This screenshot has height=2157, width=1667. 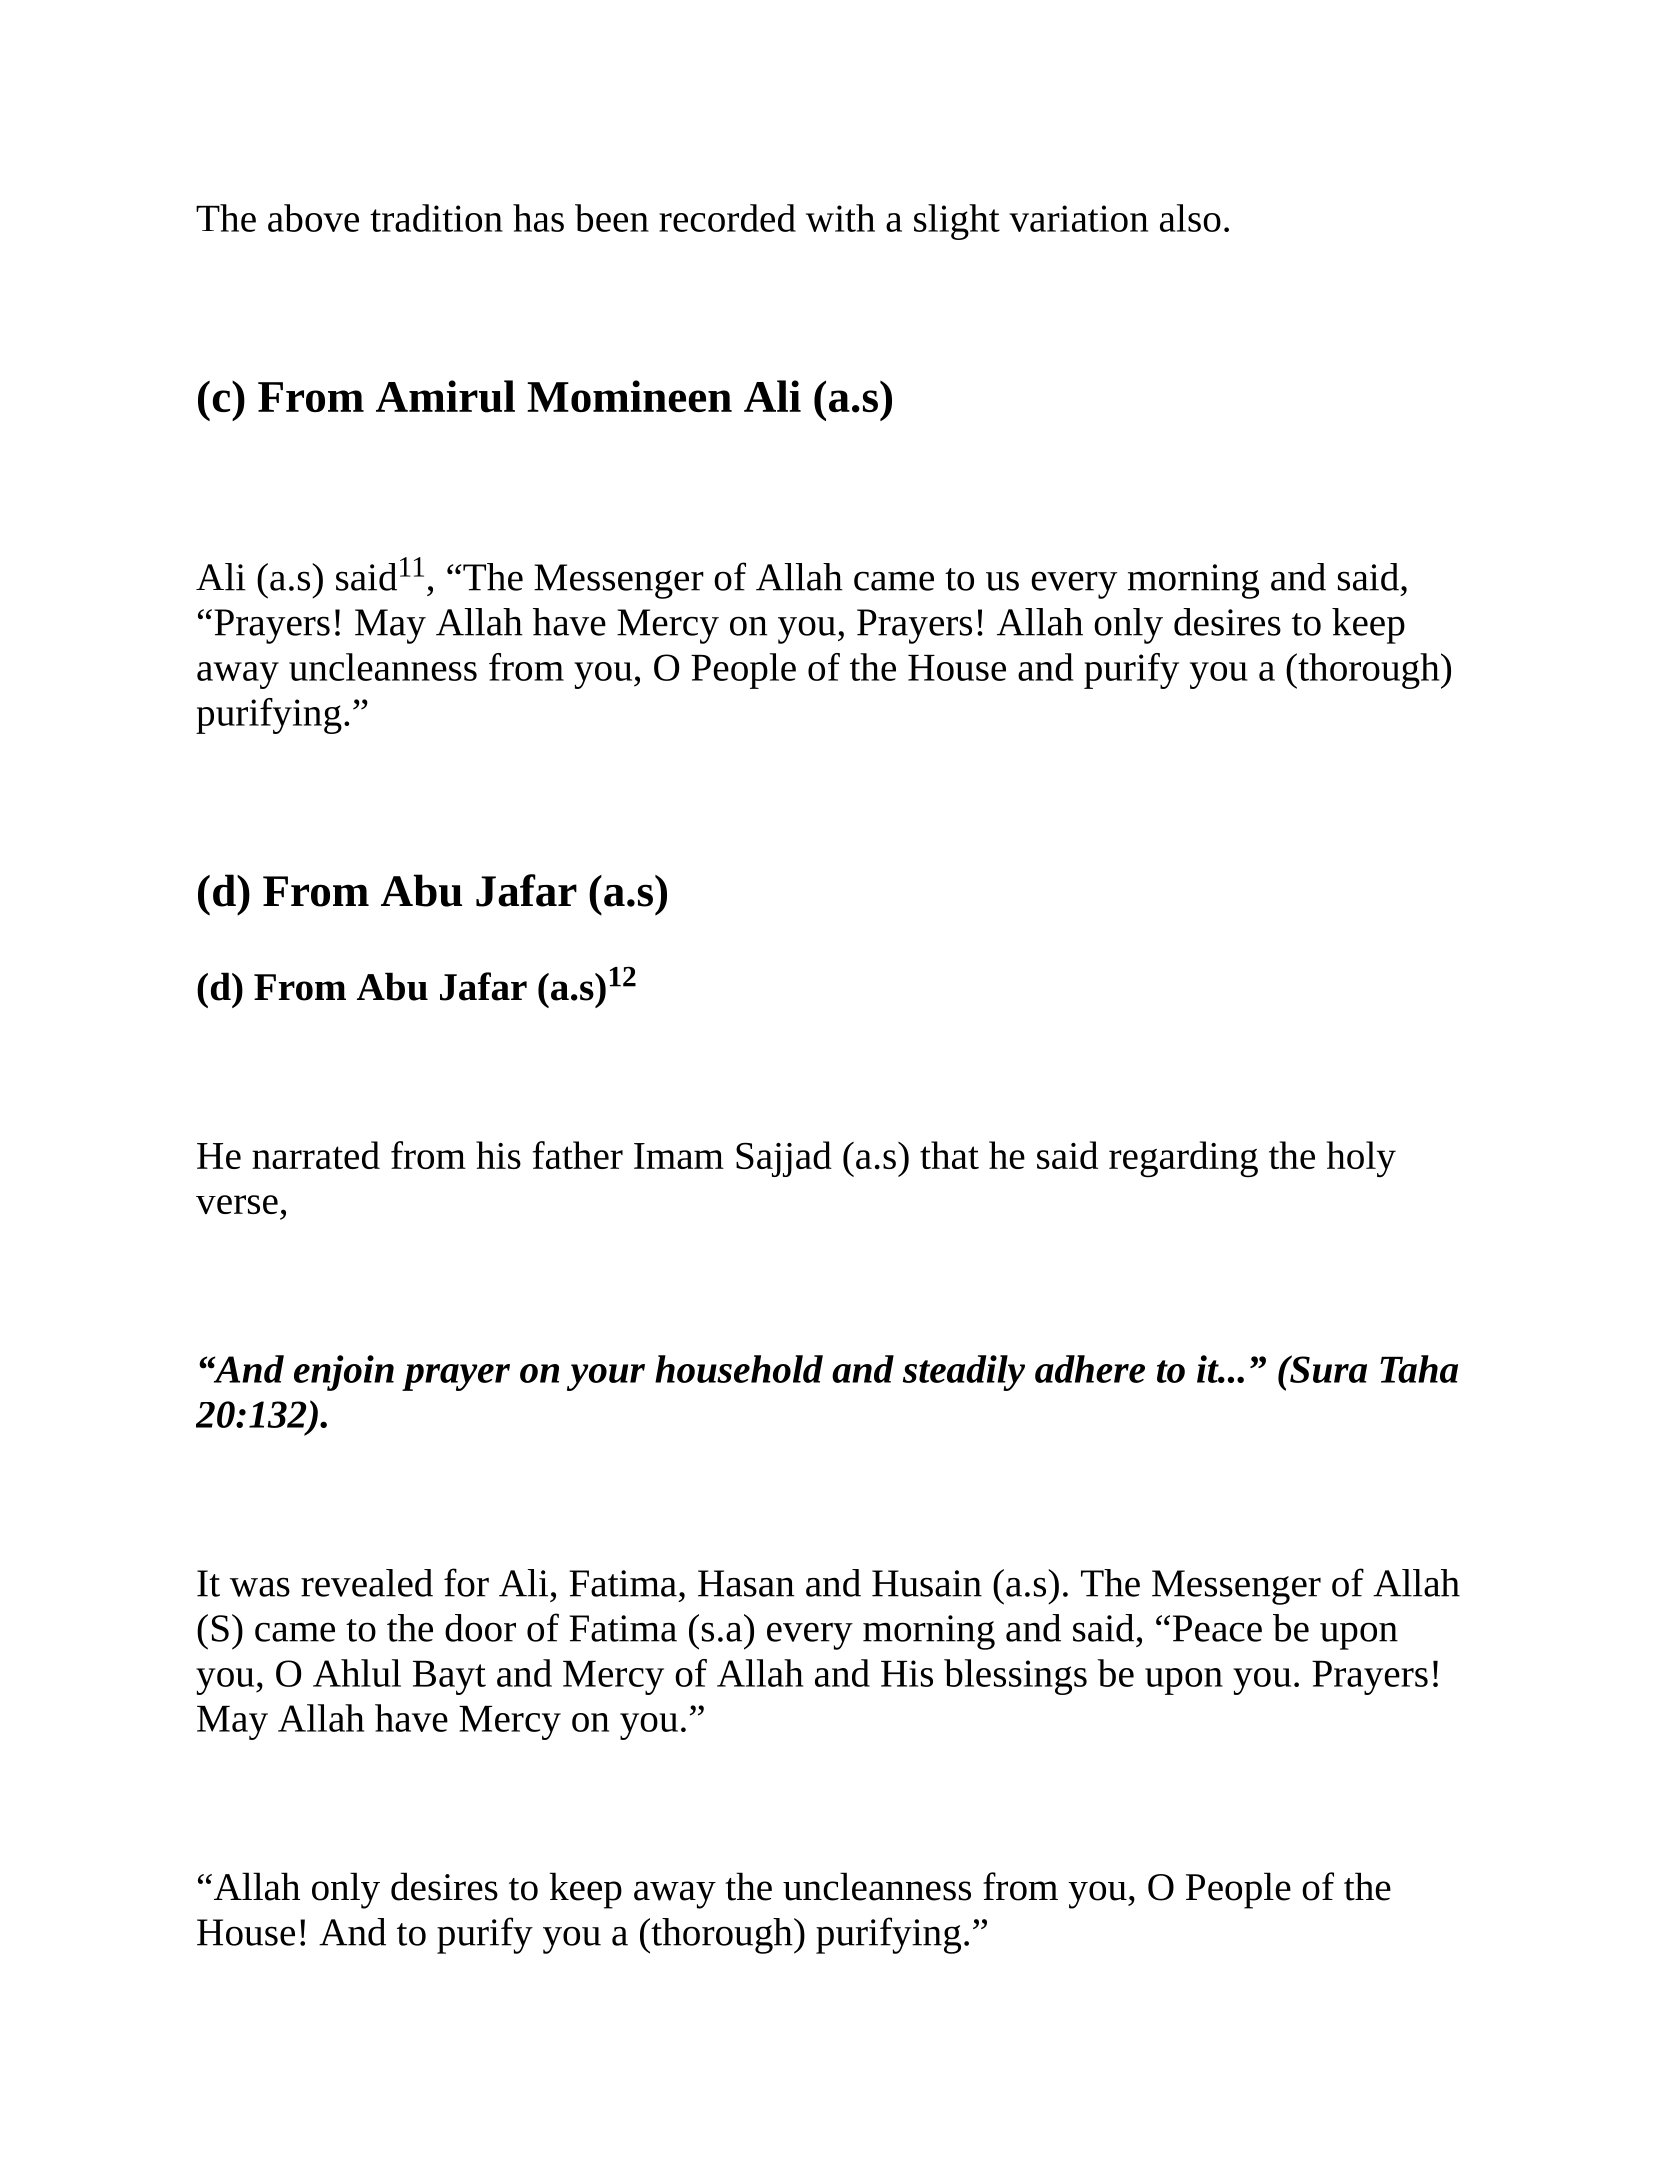 What do you see at coordinates (1217, 1628) in the screenshot?
I see `Peace` at bounding box center [1217, 1628].
